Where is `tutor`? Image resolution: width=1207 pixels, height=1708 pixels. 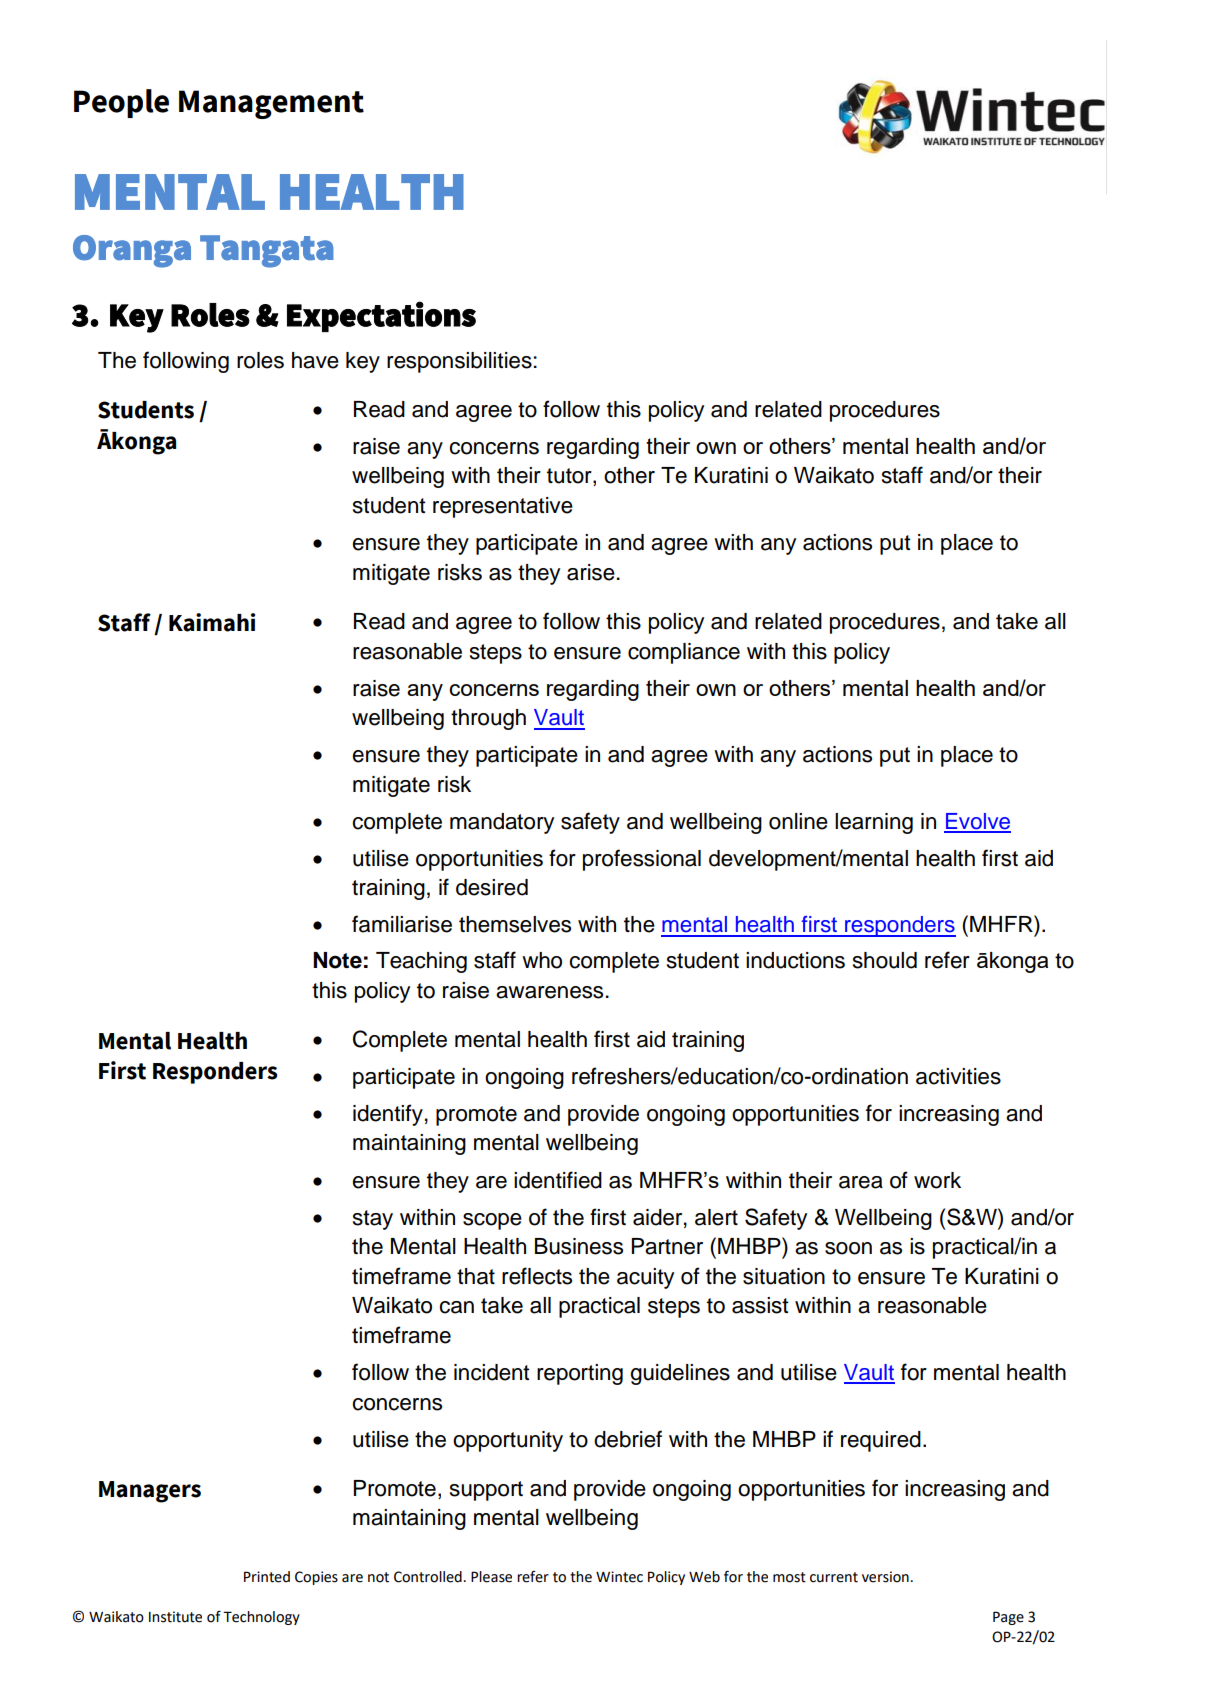
tutor is located at coordinates (570, 477).
